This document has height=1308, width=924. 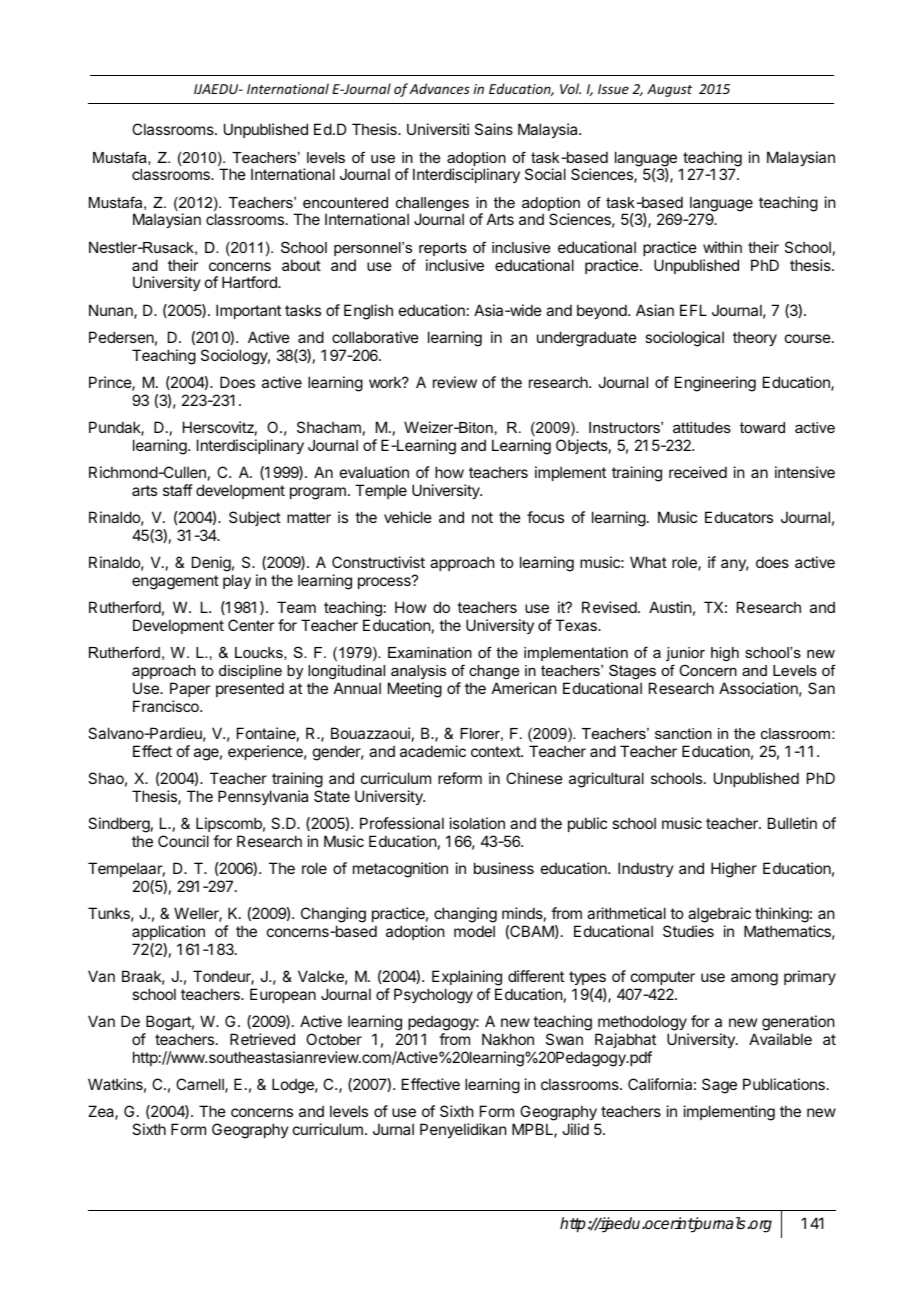 What do you see at coordinates (504, 868) in the document?
I see `business` at bounding box center [504, 868].
